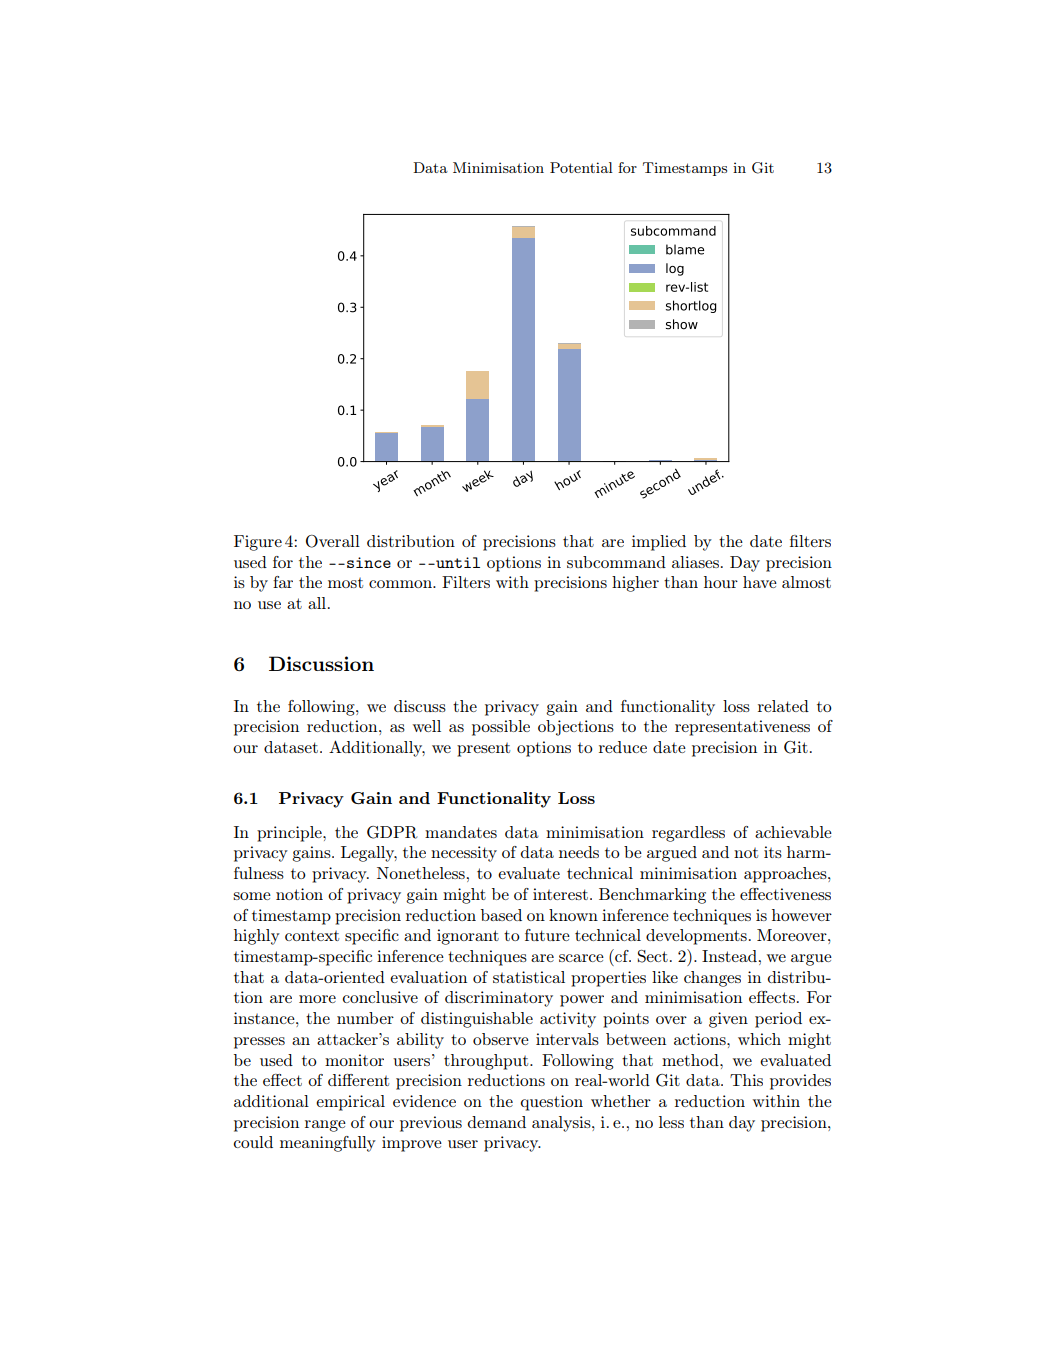 The height and width of the image is (1372, 1060). What do you see at coordinates (283, 582) in the image?
I see `far` at bounding box center [283, 582].
